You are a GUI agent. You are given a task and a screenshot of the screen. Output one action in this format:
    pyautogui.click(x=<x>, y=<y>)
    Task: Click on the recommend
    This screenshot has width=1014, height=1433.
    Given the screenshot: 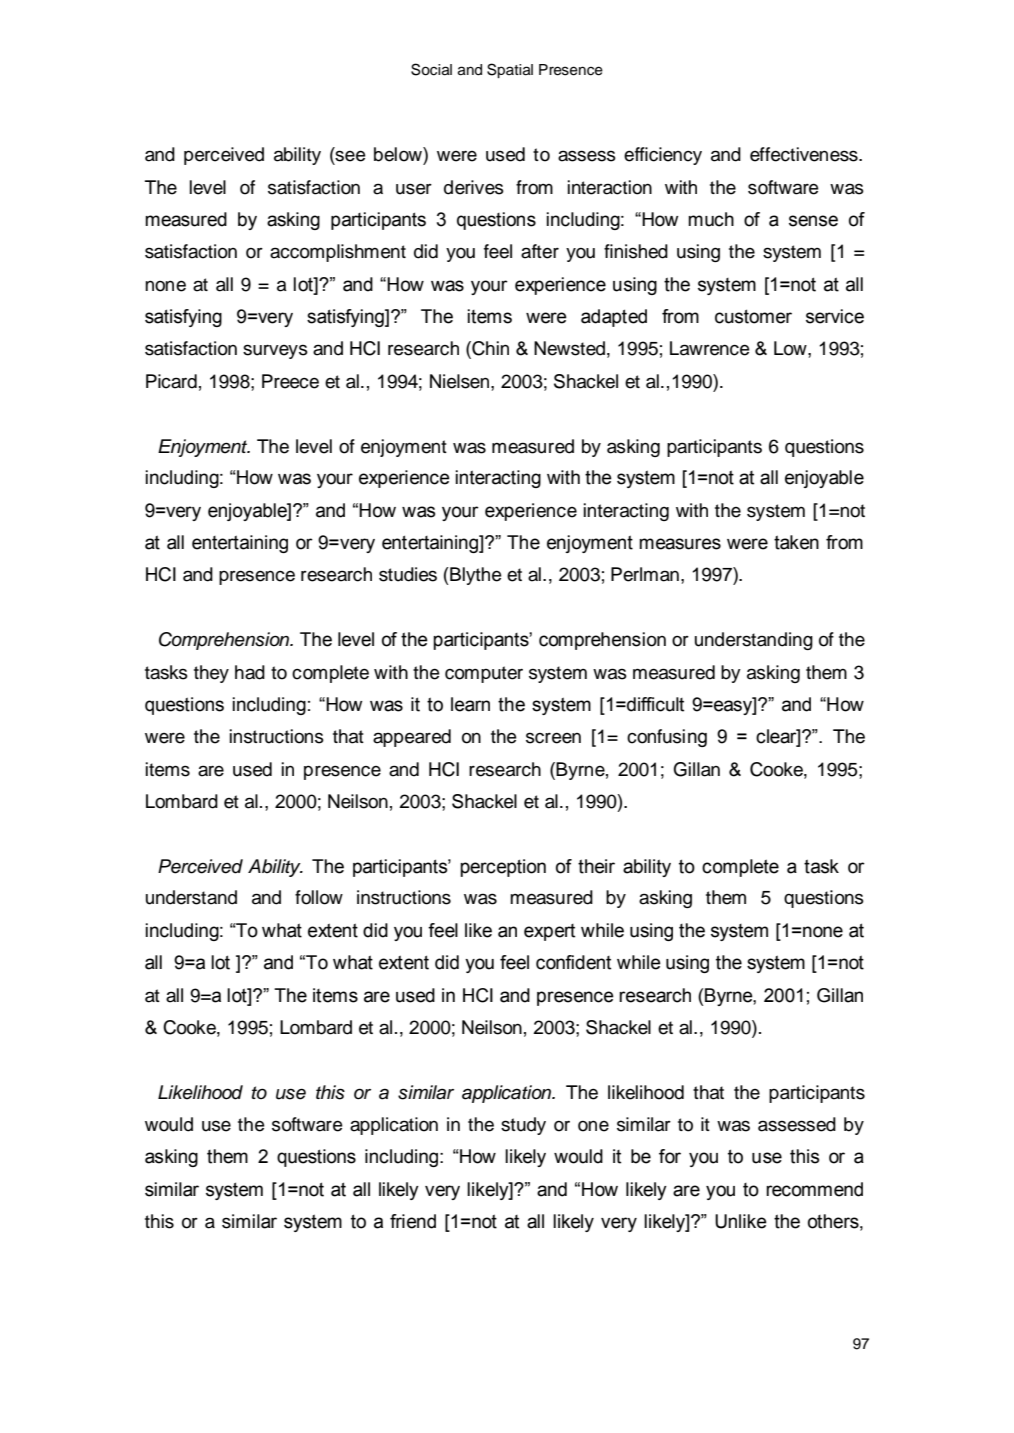 What is the action you would take?
    pyautogui.click(x=814, y=1189)
